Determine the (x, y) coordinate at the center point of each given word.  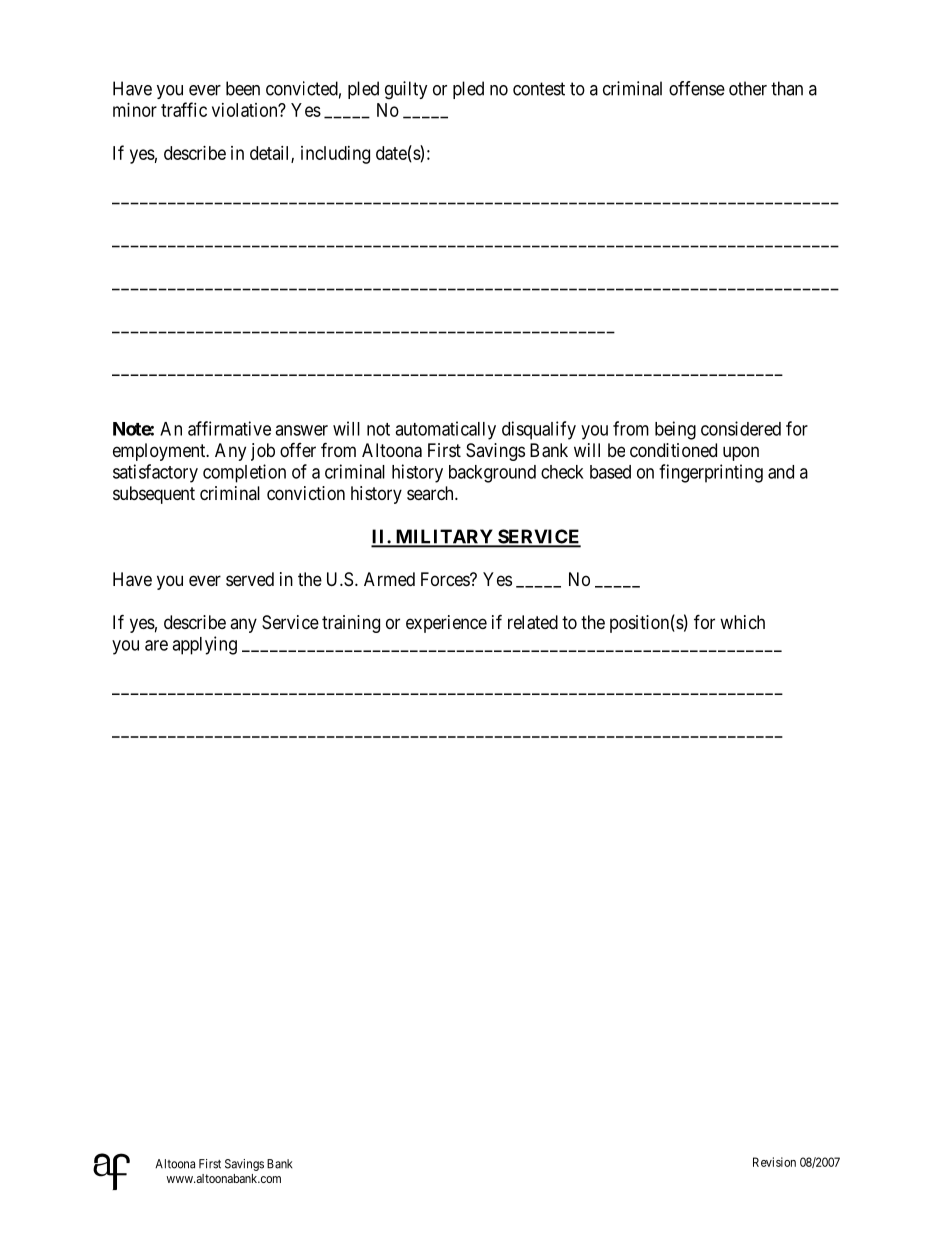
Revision (774, 1162)
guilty (406, 90)
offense (697, 88)
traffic (184, 109)
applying (204, 645)
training (351, 624)
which (742, 622)
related (533, 622)
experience (446, 624)
